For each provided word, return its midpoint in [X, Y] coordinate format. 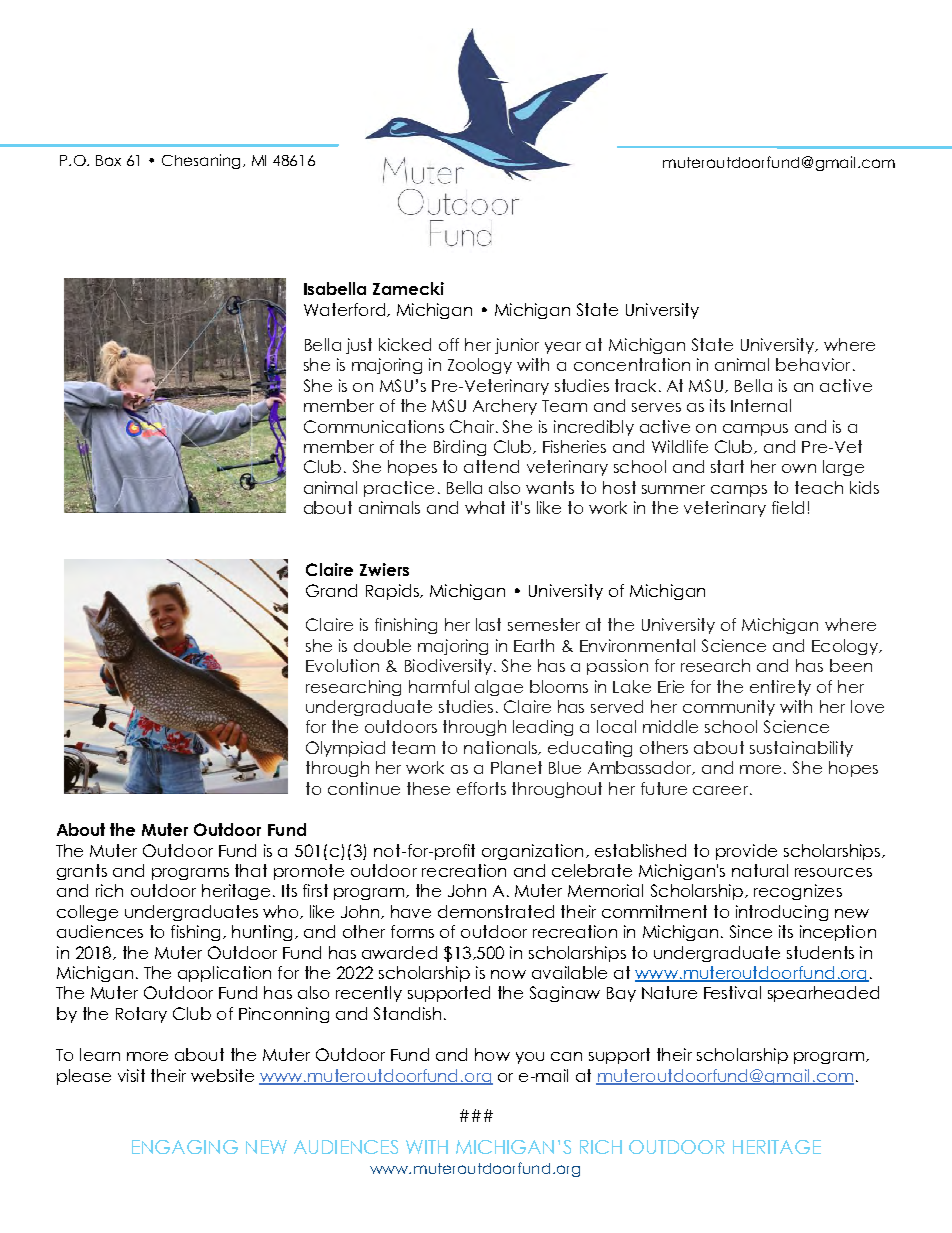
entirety [780, 688]
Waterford [344, 309]
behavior [813, 364]
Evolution [342, 665]
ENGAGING [185, 1147]
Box [108, 160]
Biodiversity [450, 667]
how [492, 1054]
